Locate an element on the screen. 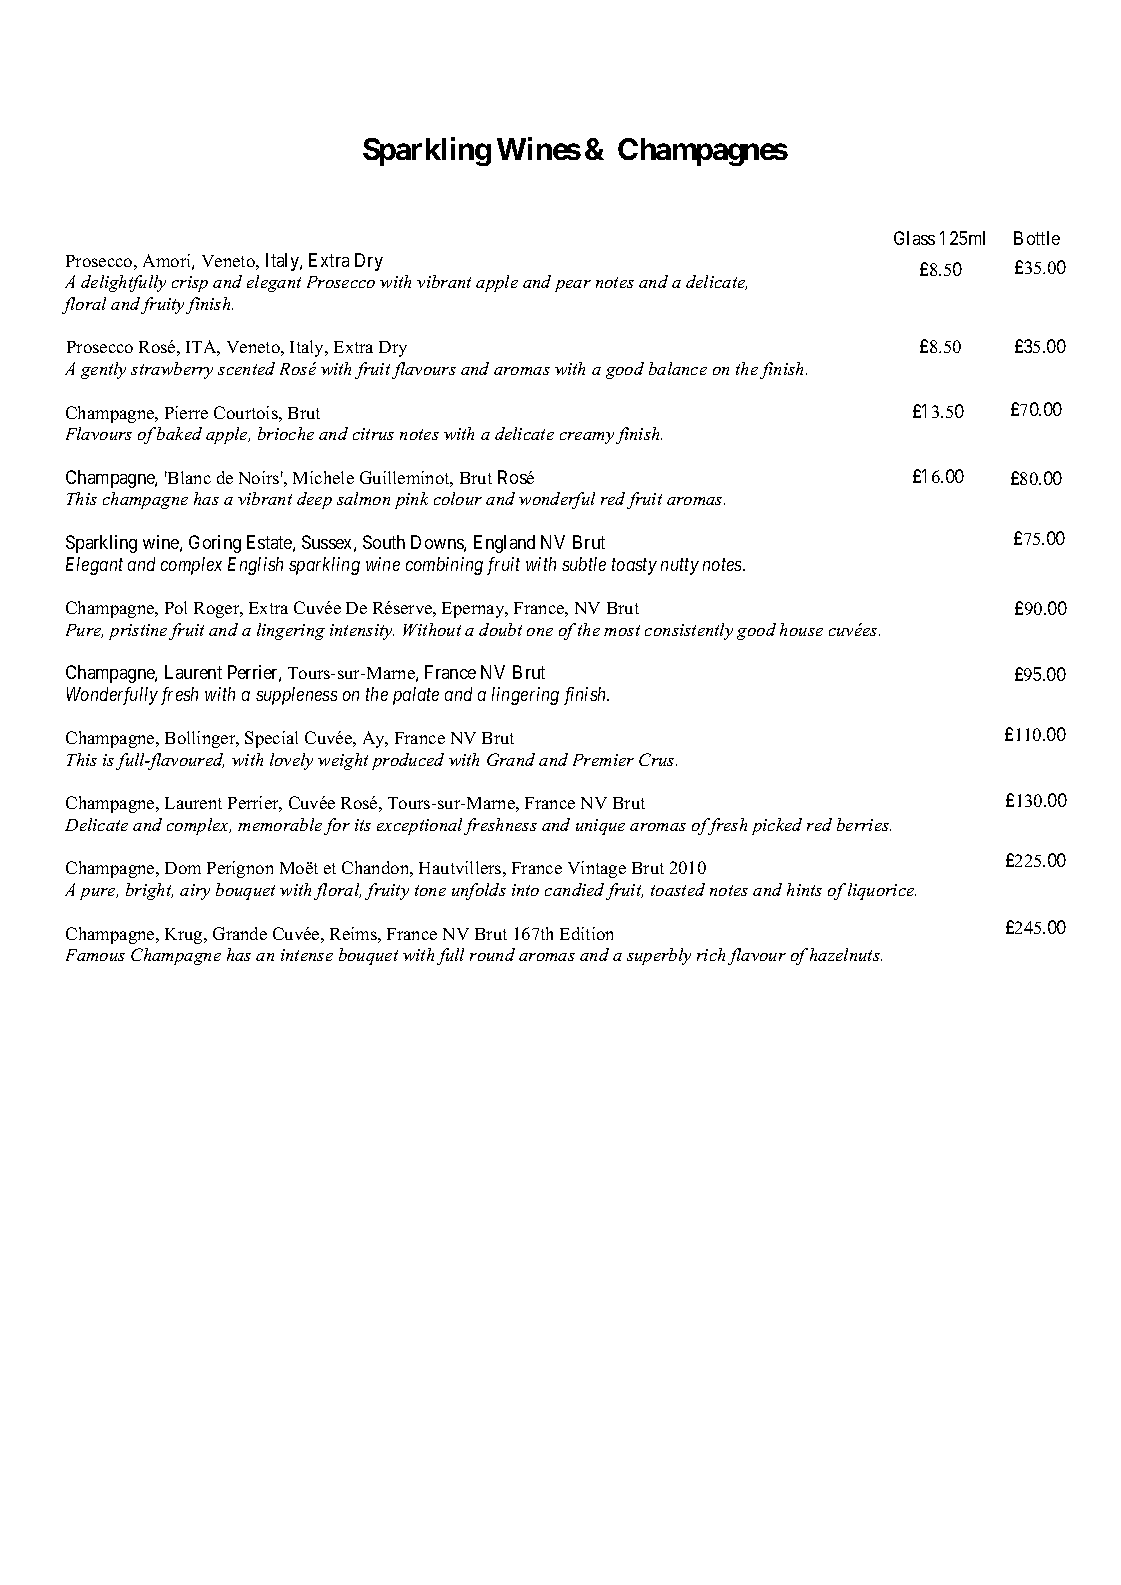 The image size is (1121, 1585). crisp is located at coordinates (190, 284).
